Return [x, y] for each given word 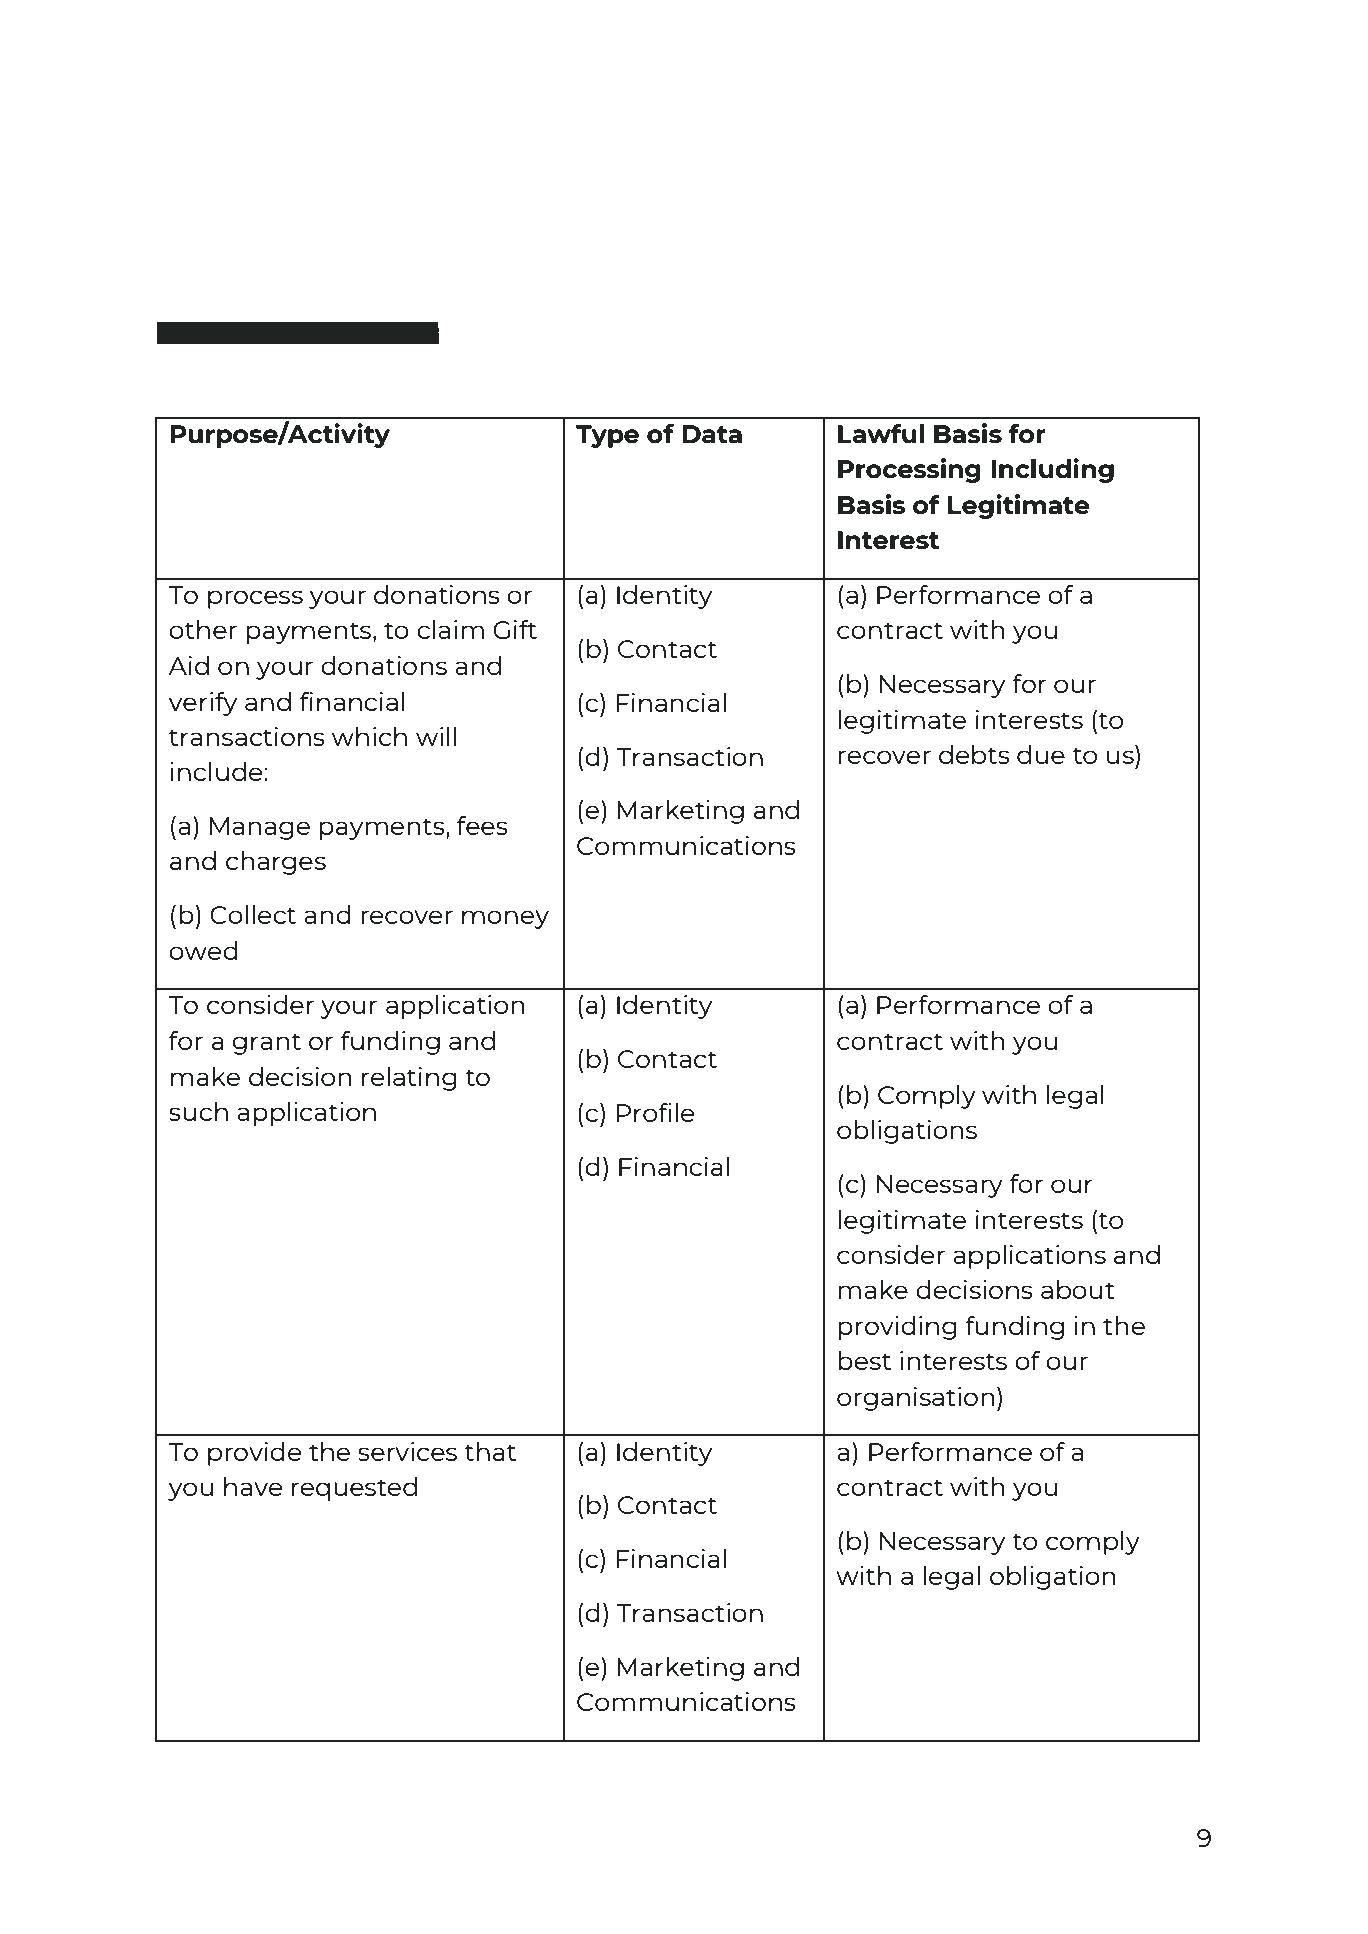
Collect [253, 914]
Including [1052, 470]
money [505, 919]
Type [607, 436]
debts [974, 754]
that [490, 1451]
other [203, 629]
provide [255, 1454]
